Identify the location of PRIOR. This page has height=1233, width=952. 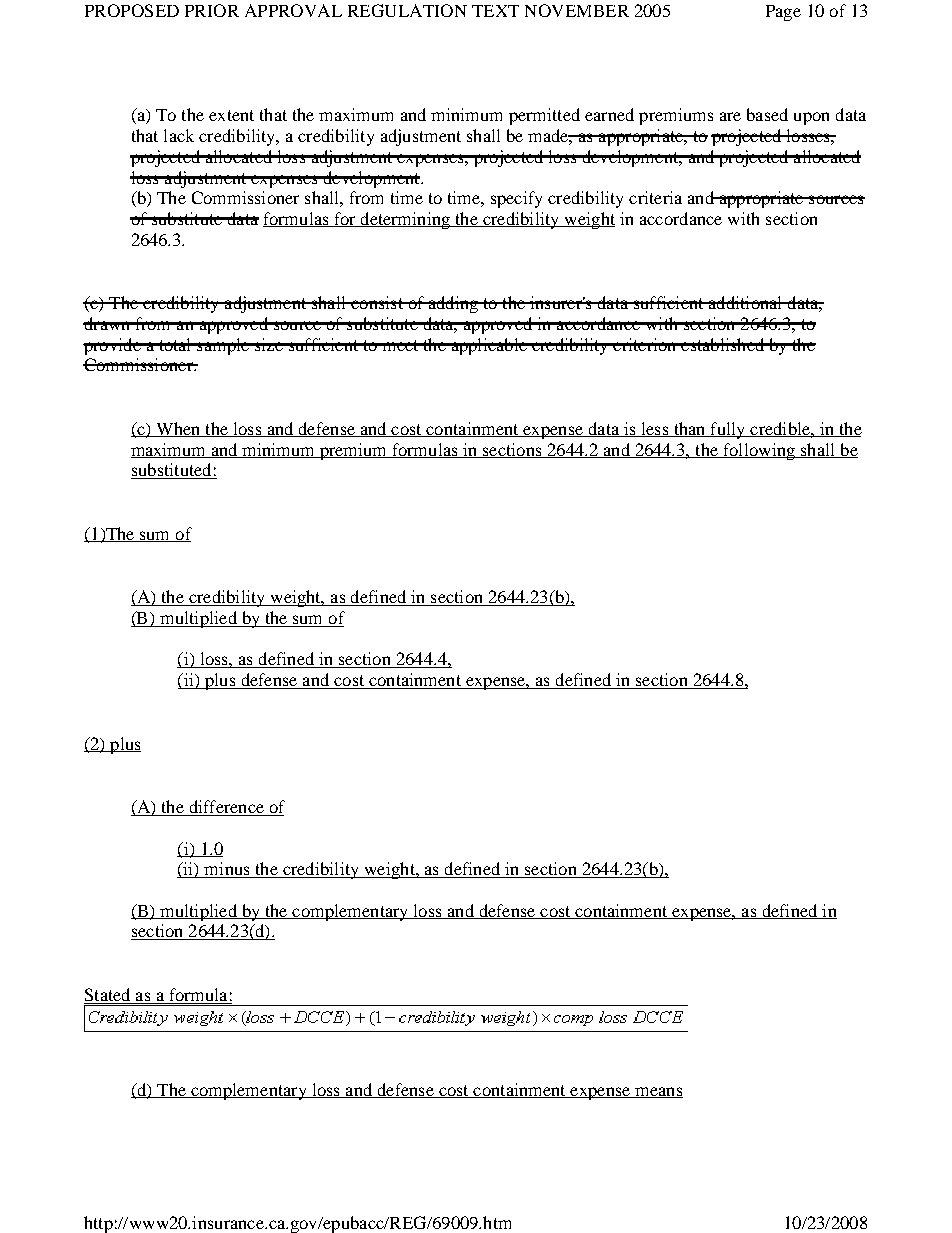
(212, 10).
